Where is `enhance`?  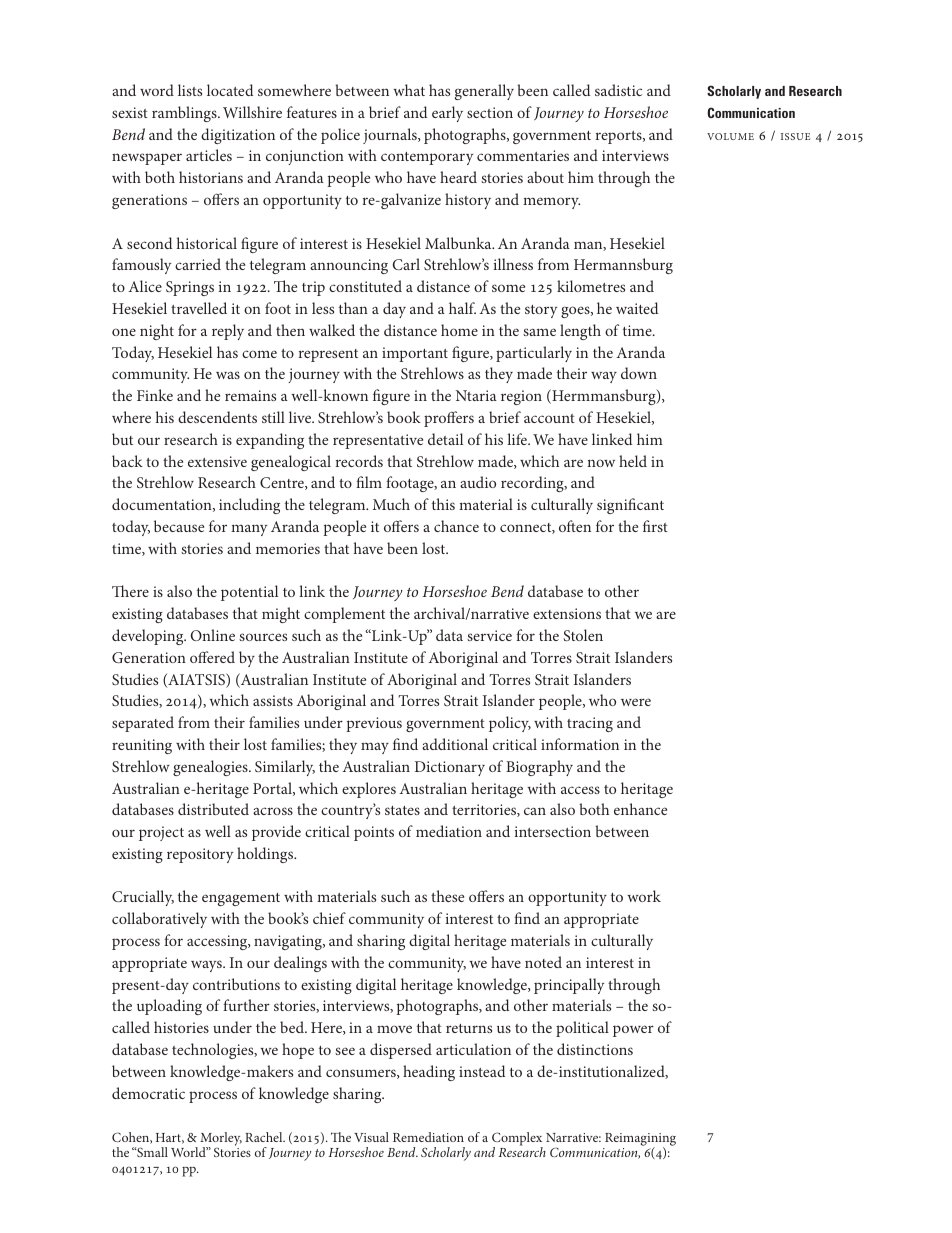
enhance is located at coordinates (640, 809).
